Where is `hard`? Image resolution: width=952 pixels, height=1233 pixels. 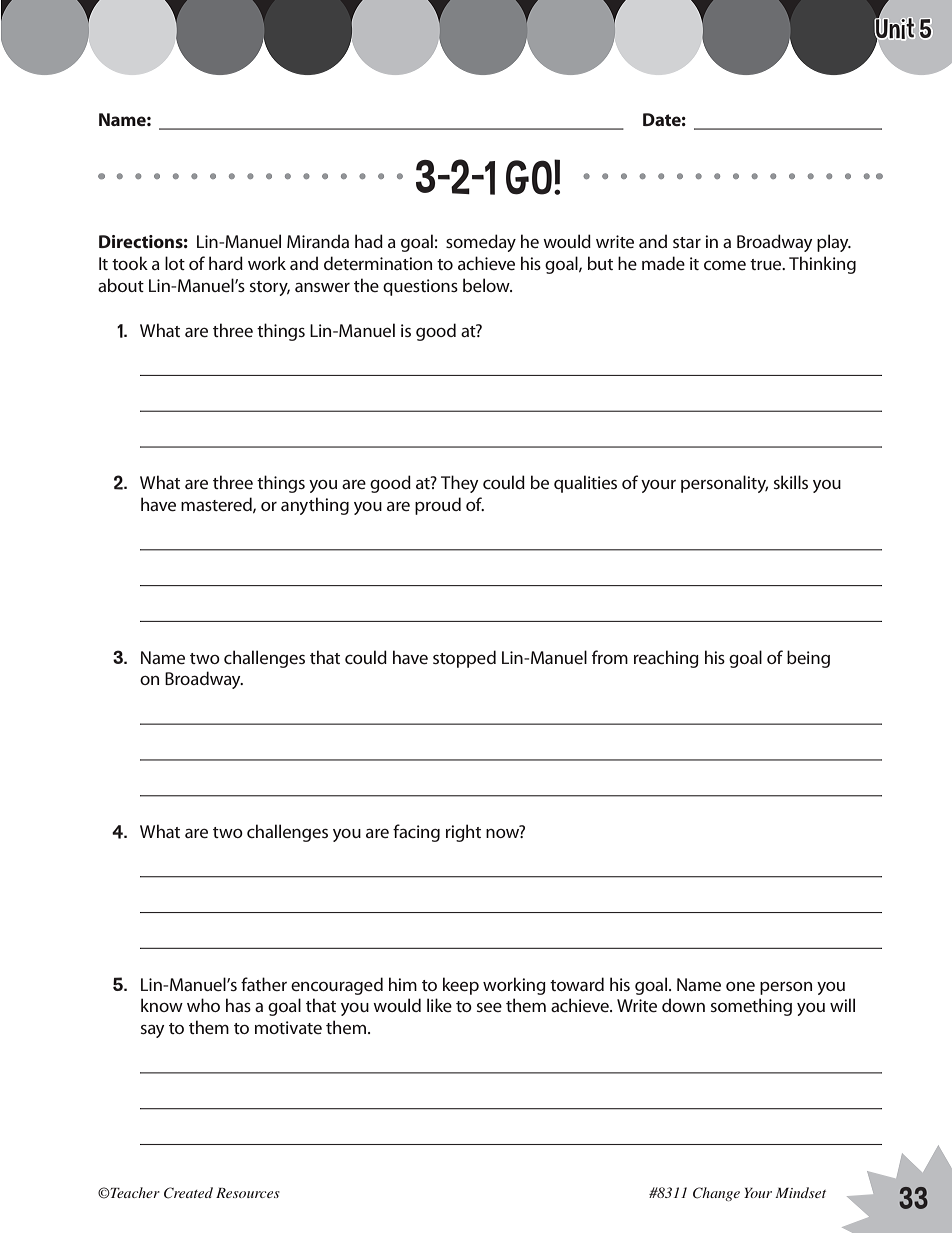 hard is located at coordinates (226, 263).
